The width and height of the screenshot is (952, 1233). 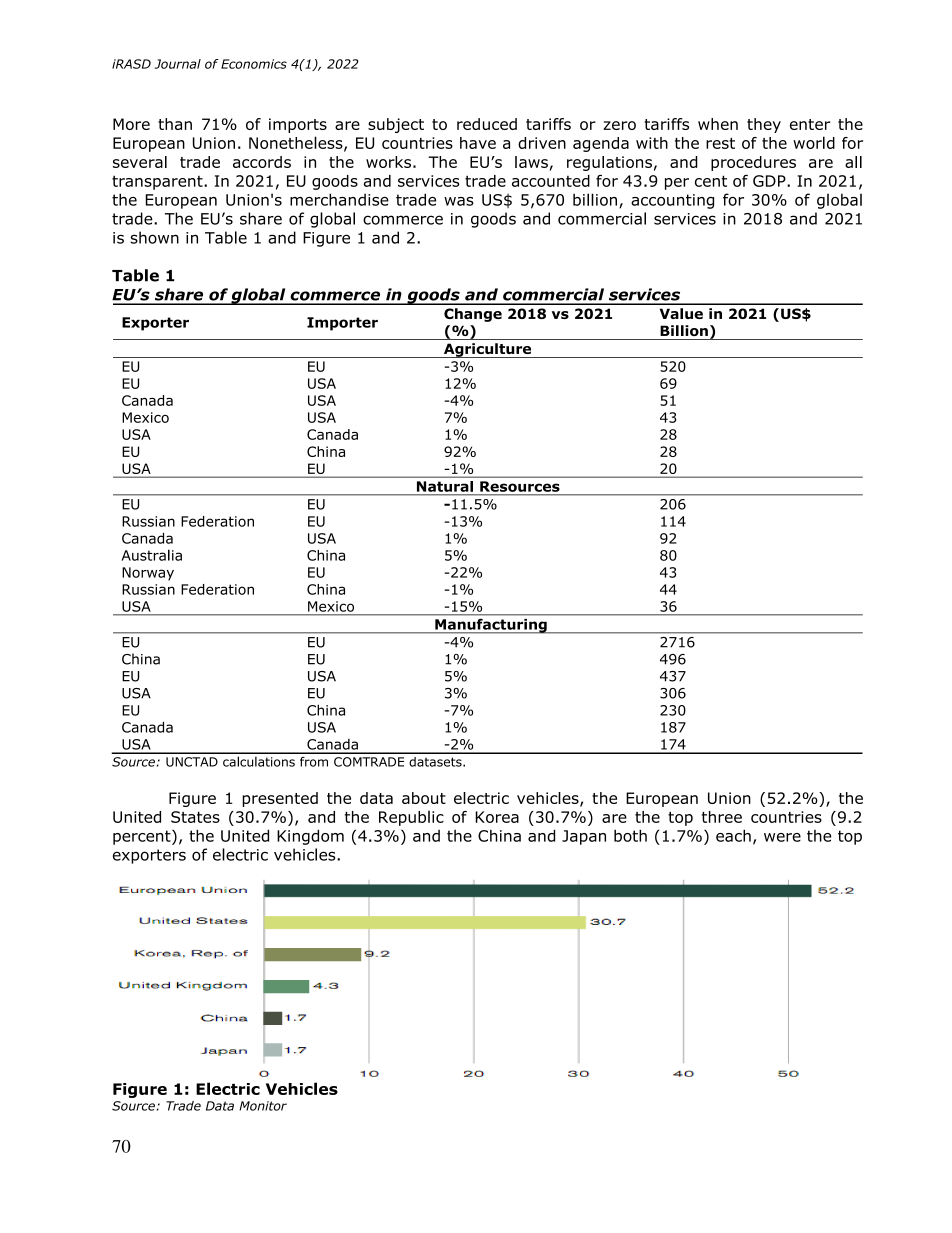 I want to click on they, so click(x=764, y=125).
